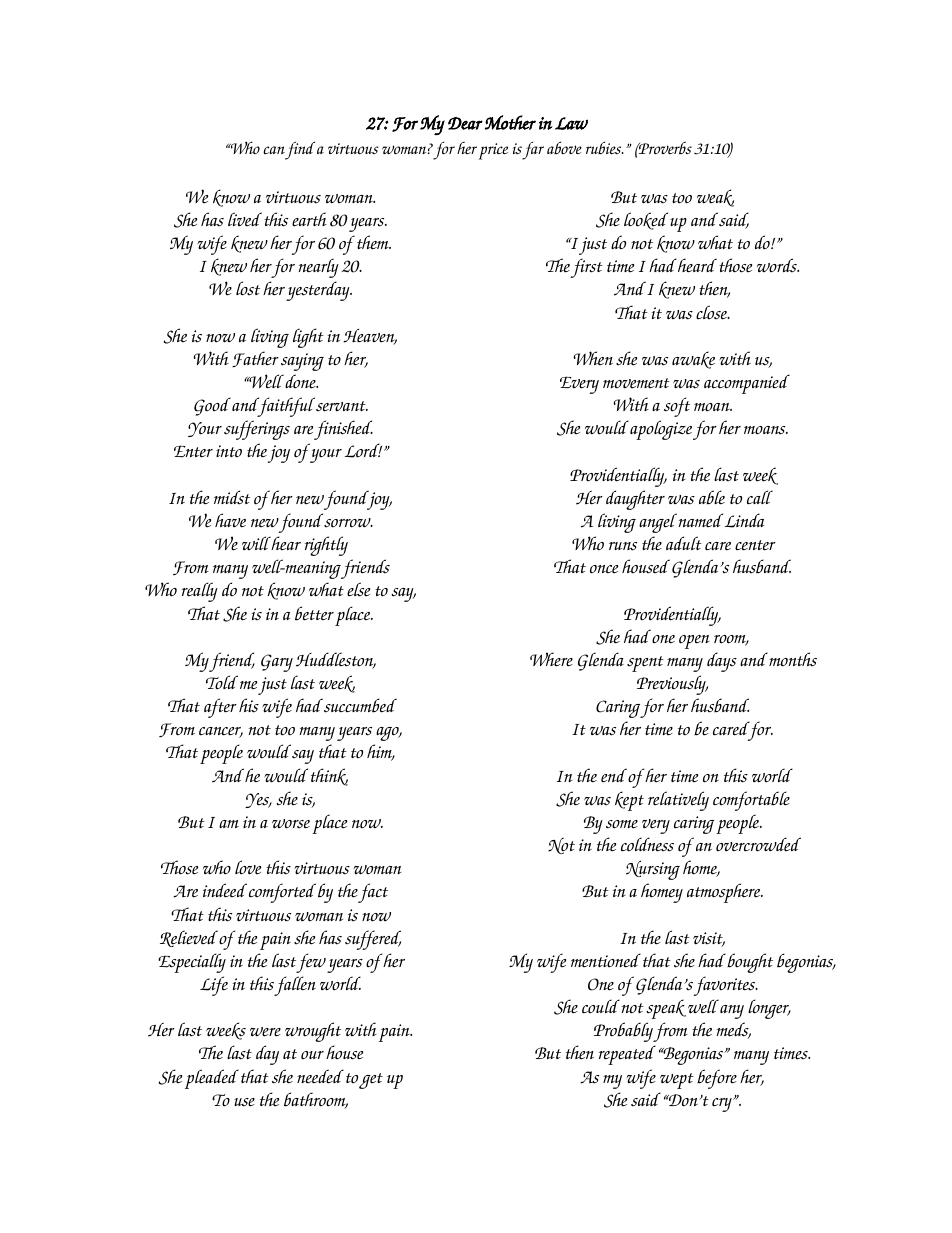  What do you see at coordinates (717, 1079) in the screenshot?
I see `before` at bounding box center [717, 1079].
